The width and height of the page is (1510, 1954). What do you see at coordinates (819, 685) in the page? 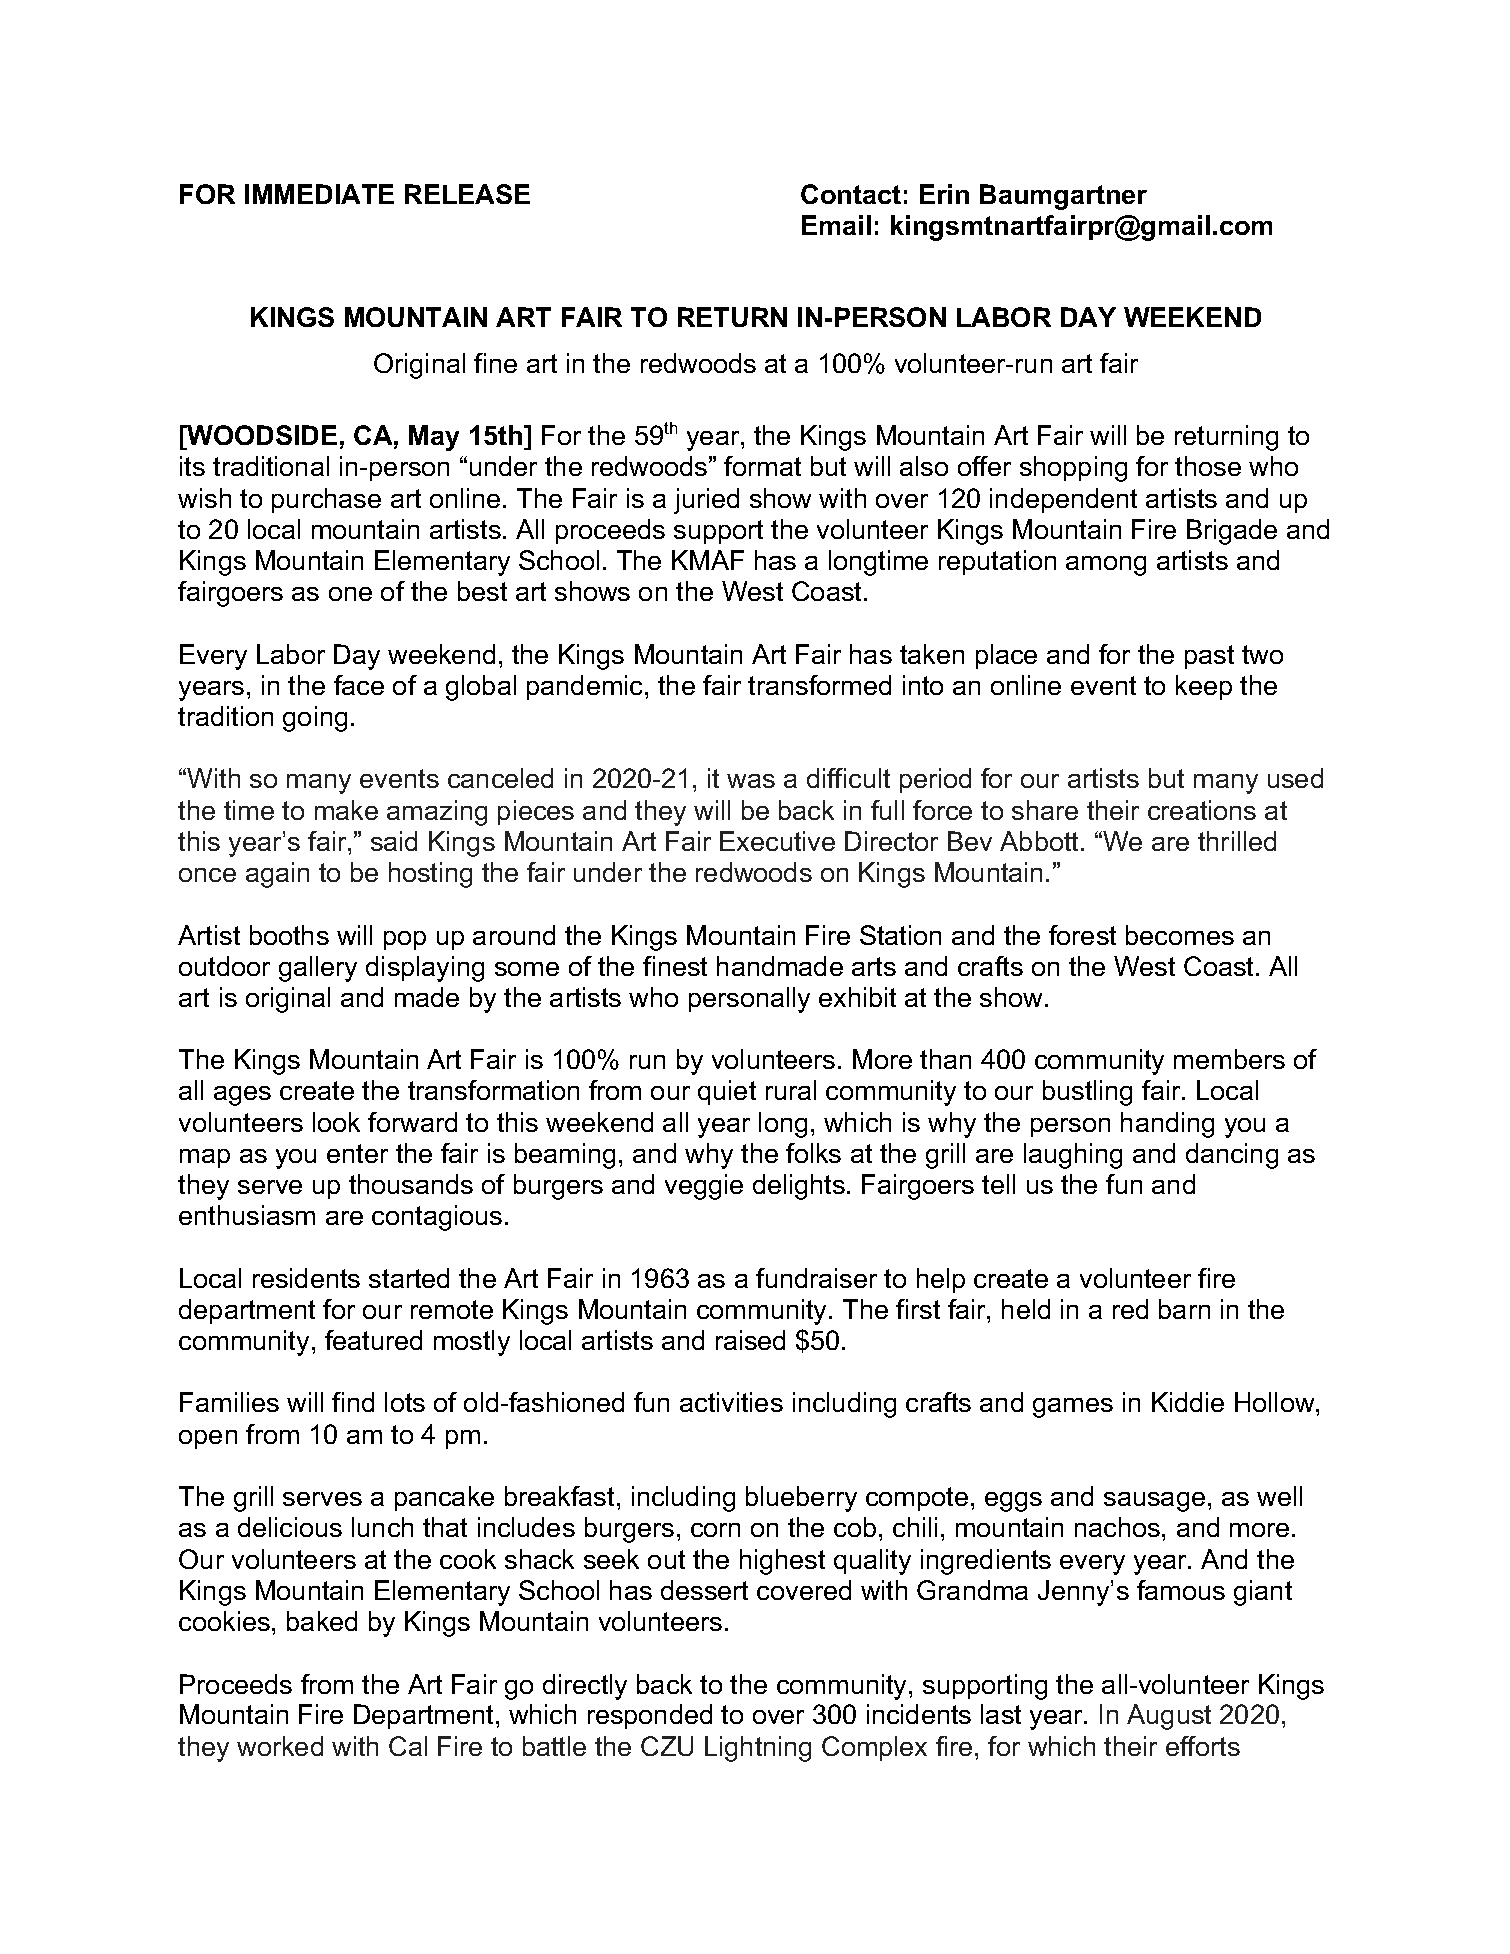
I see `transformed` at bounding box center [819, 685].
